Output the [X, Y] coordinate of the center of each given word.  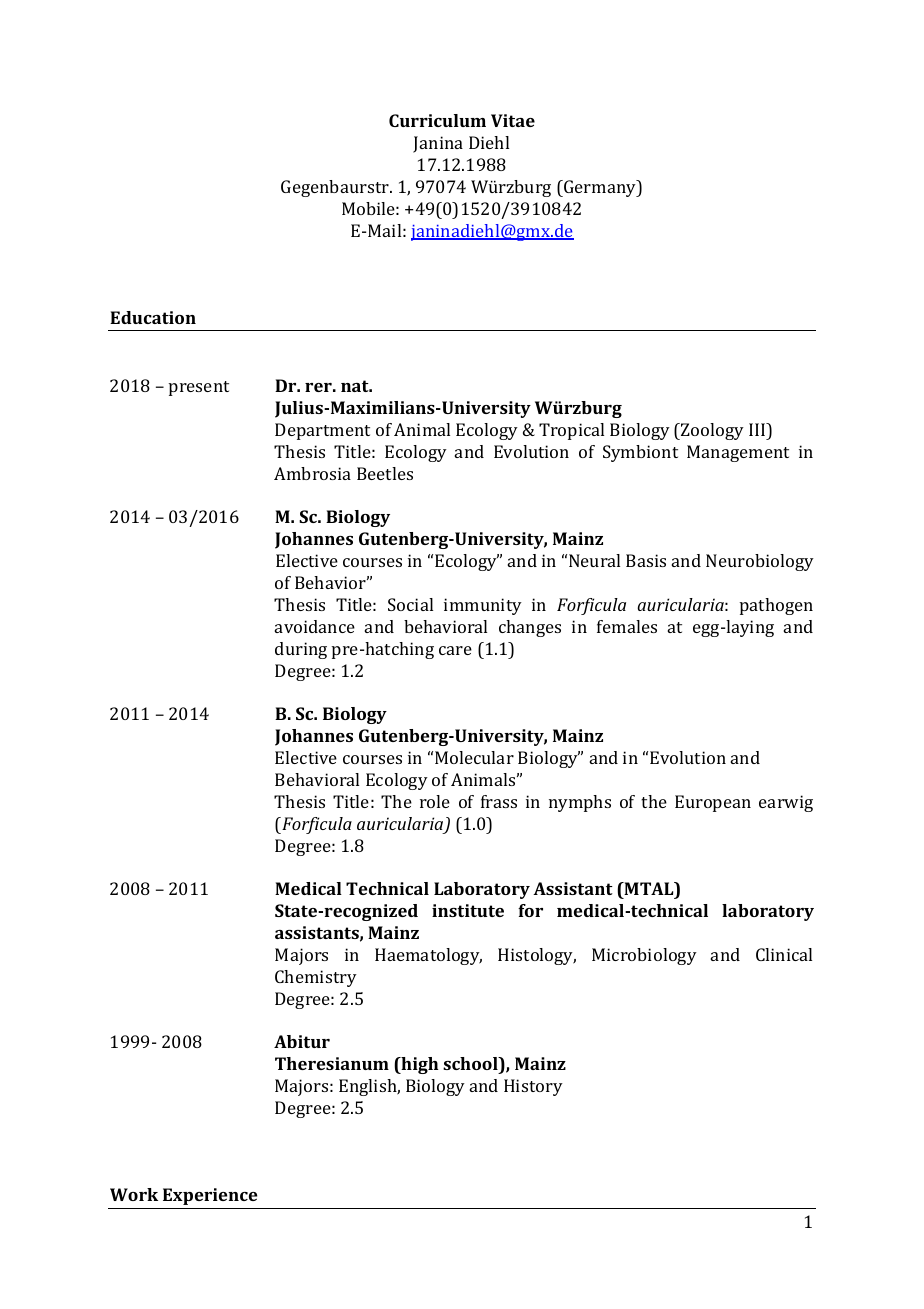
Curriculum [437, 120]
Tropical [571, 431]
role [435, 801]
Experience [210, 1196]
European [713, 803]
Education [153, 317]
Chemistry [316, 978]
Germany [600, 188]
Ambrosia [312, 473]
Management [738, 453]
